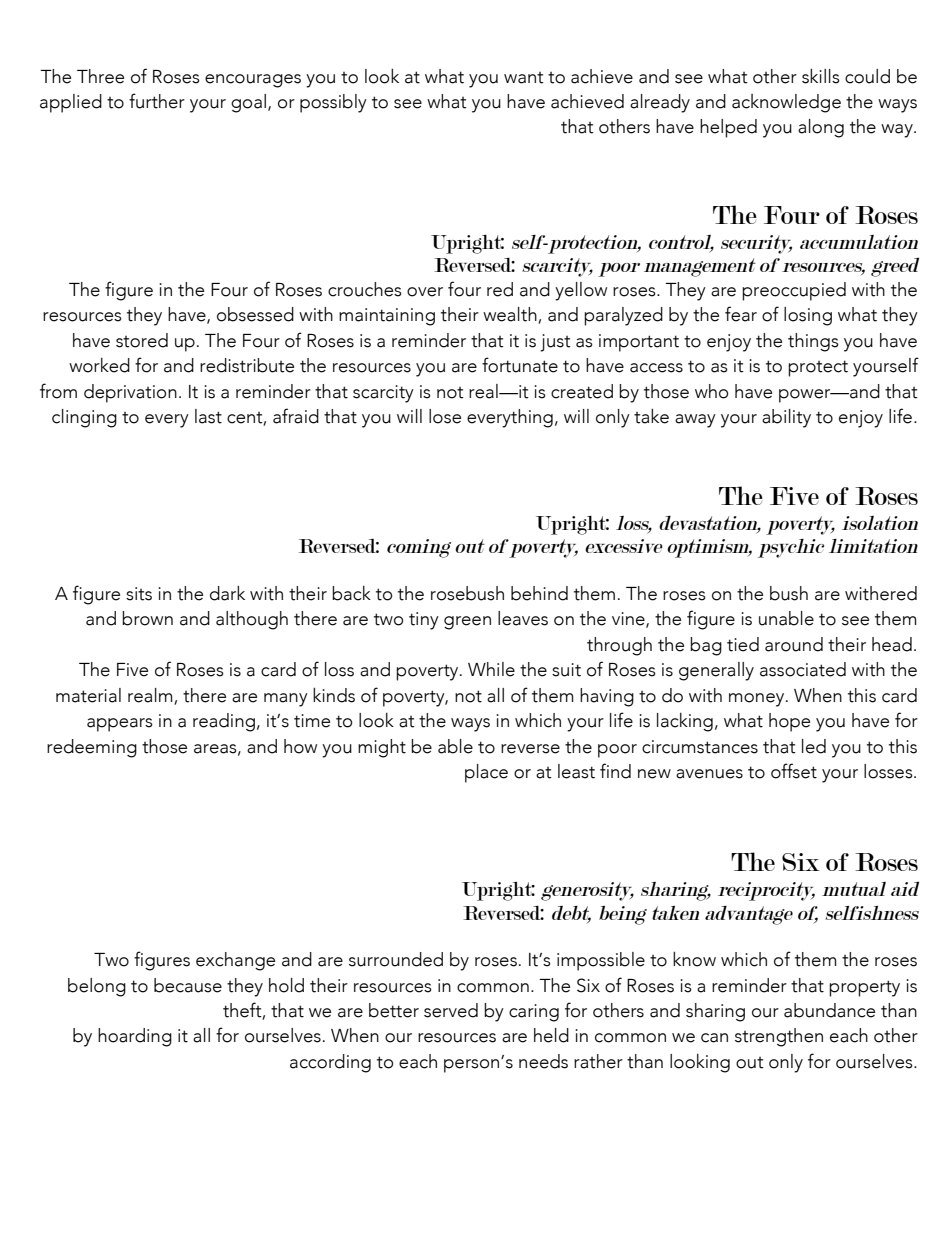  Describe the element at coordinates (524, 78) in the image. I see `want` at that location.
